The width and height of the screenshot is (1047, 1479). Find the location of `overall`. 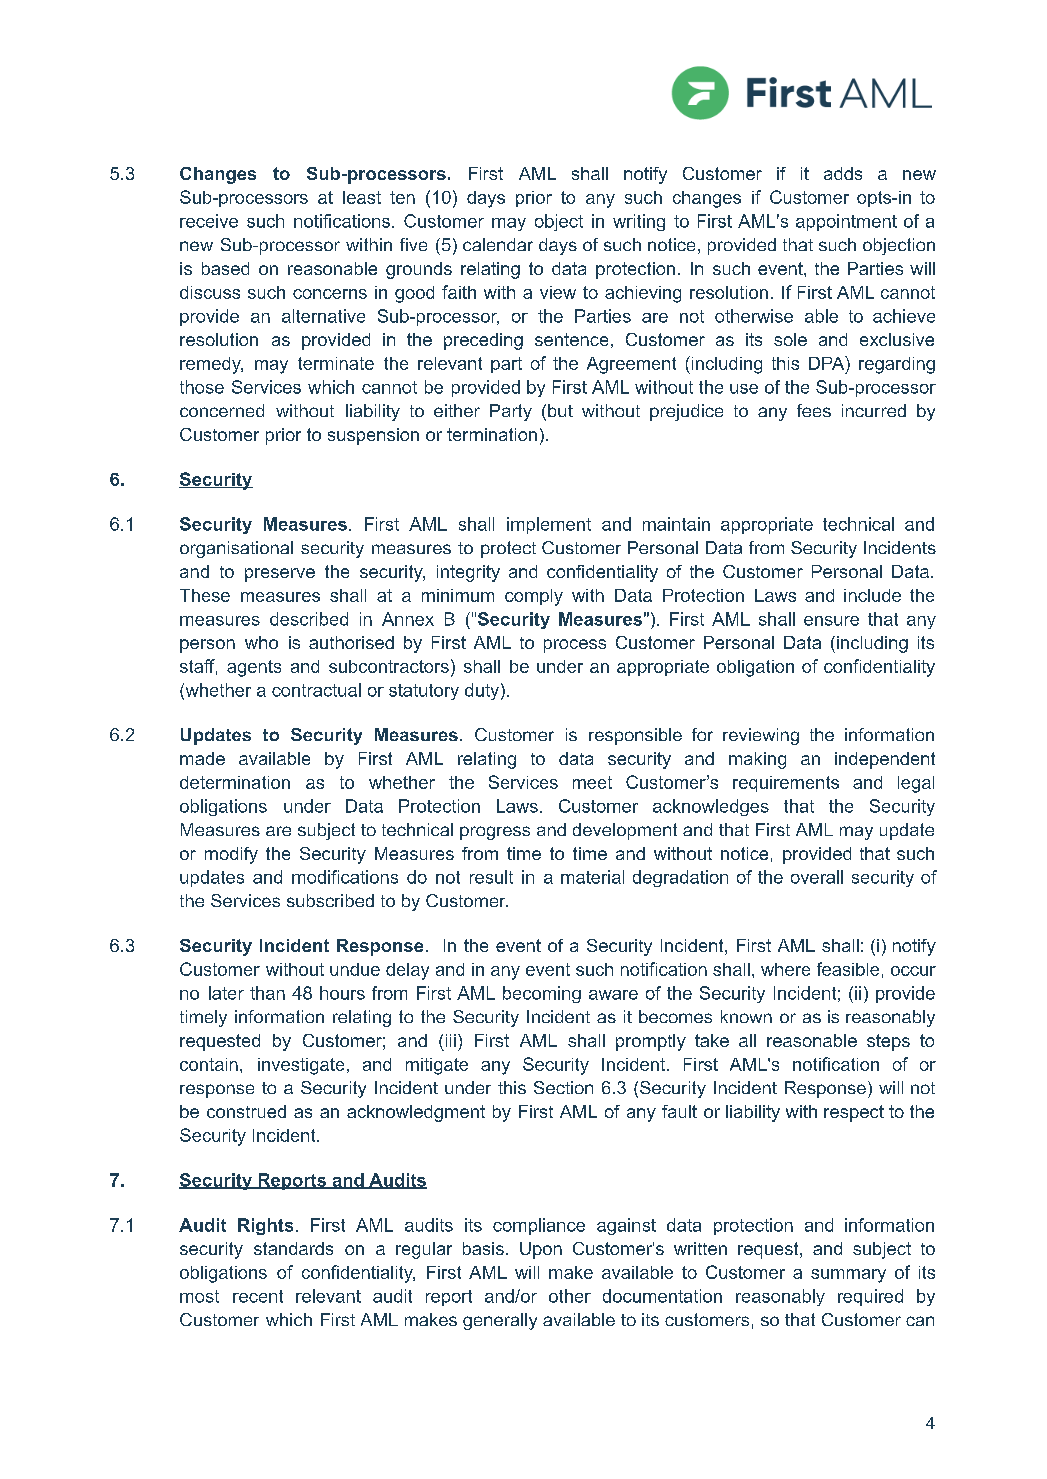

overall is located at coordinates (817, 877).
